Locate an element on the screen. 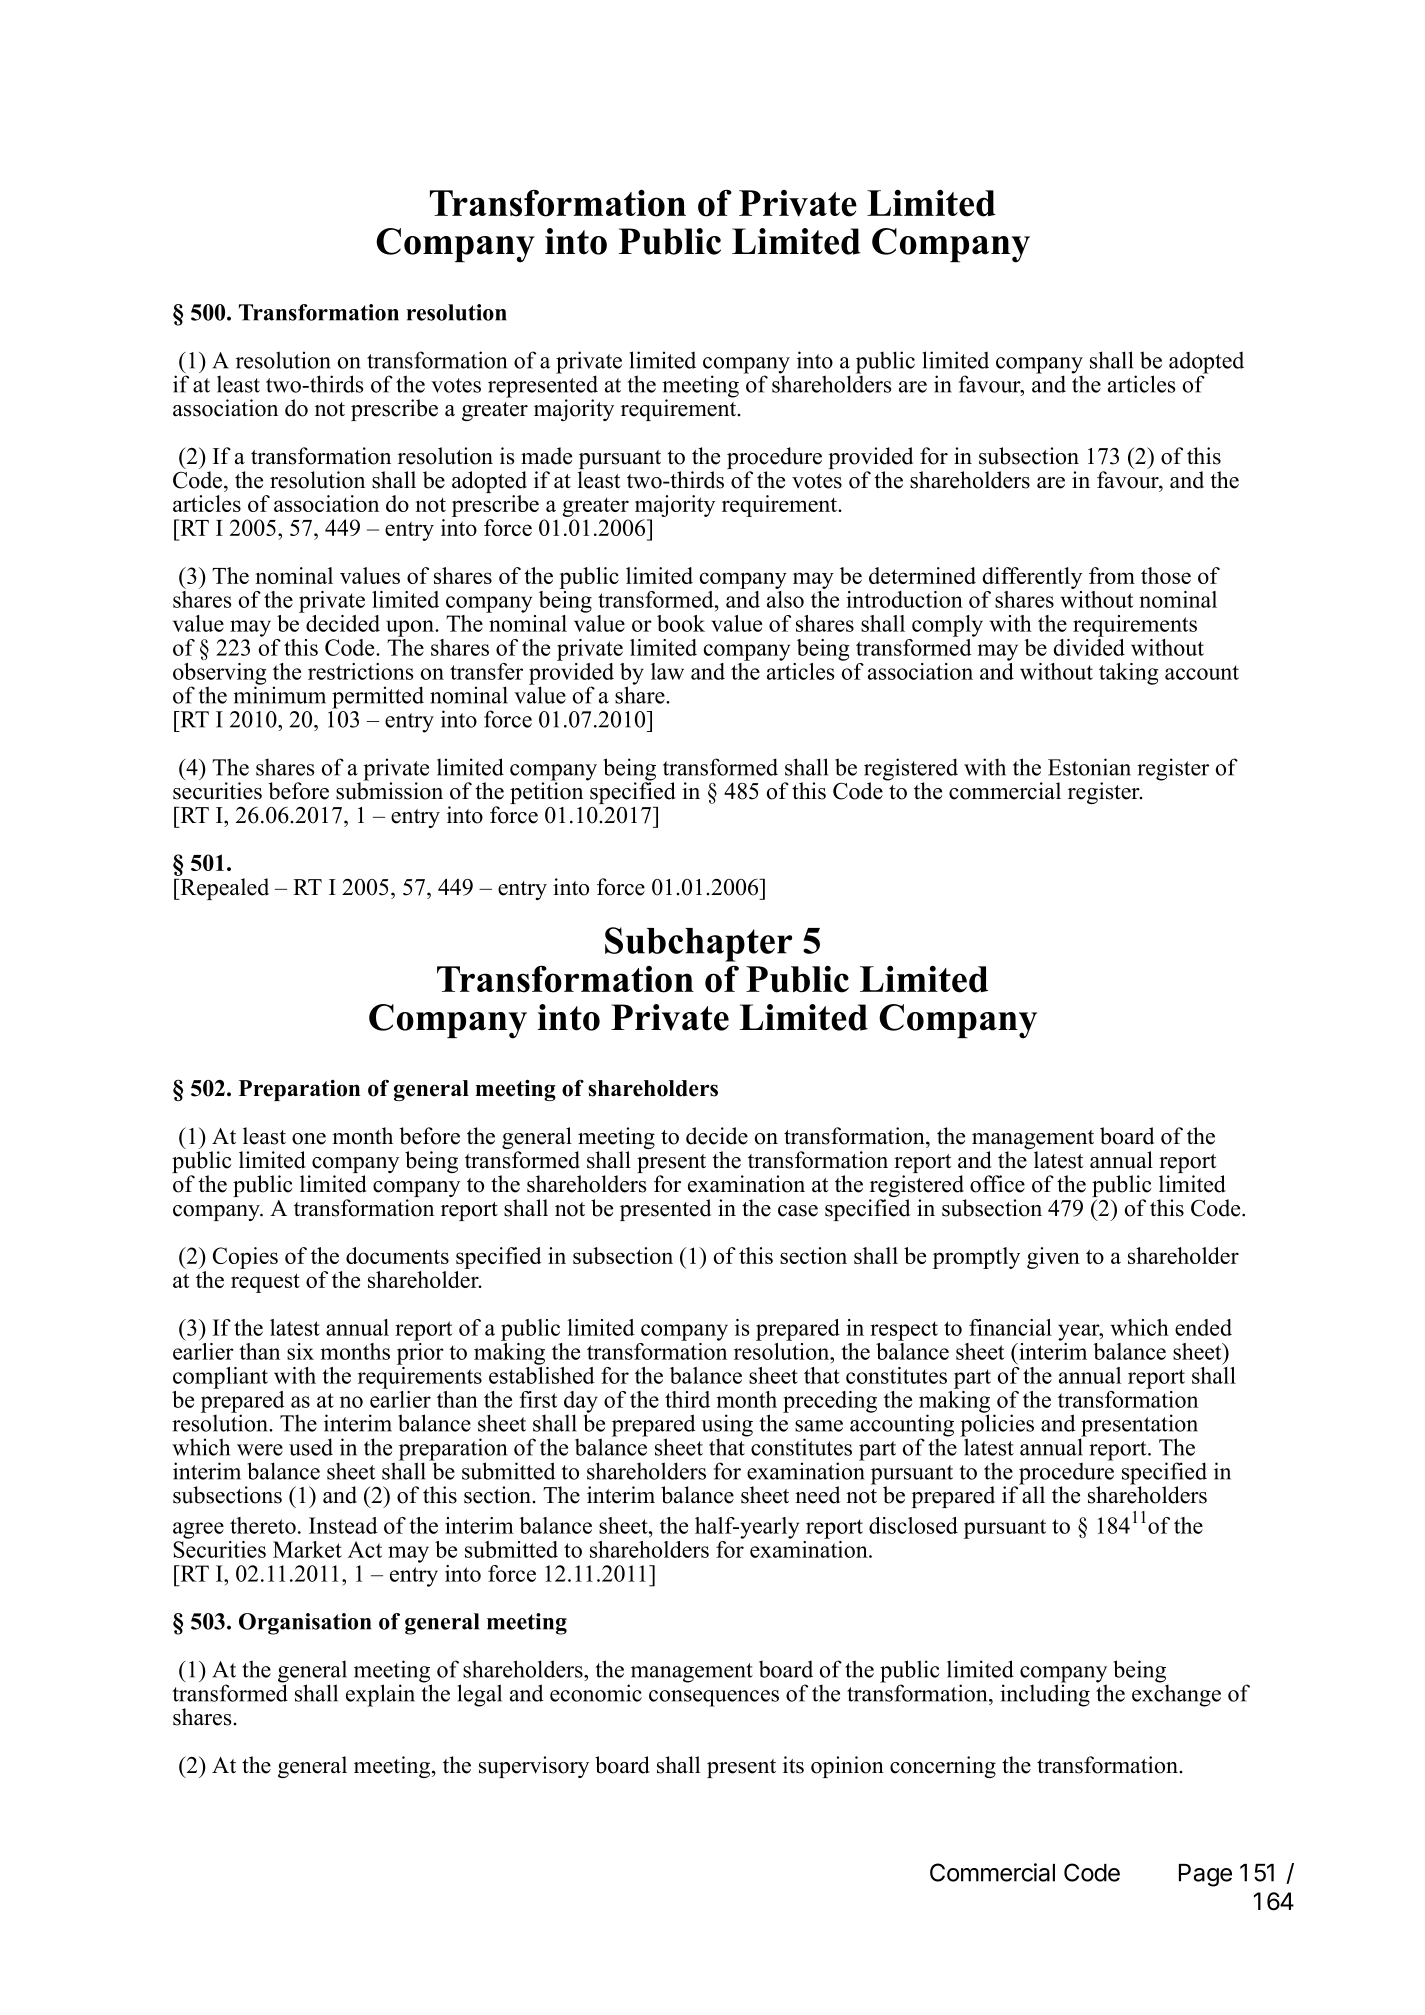  explain is located at coordinates (380, 1695).
